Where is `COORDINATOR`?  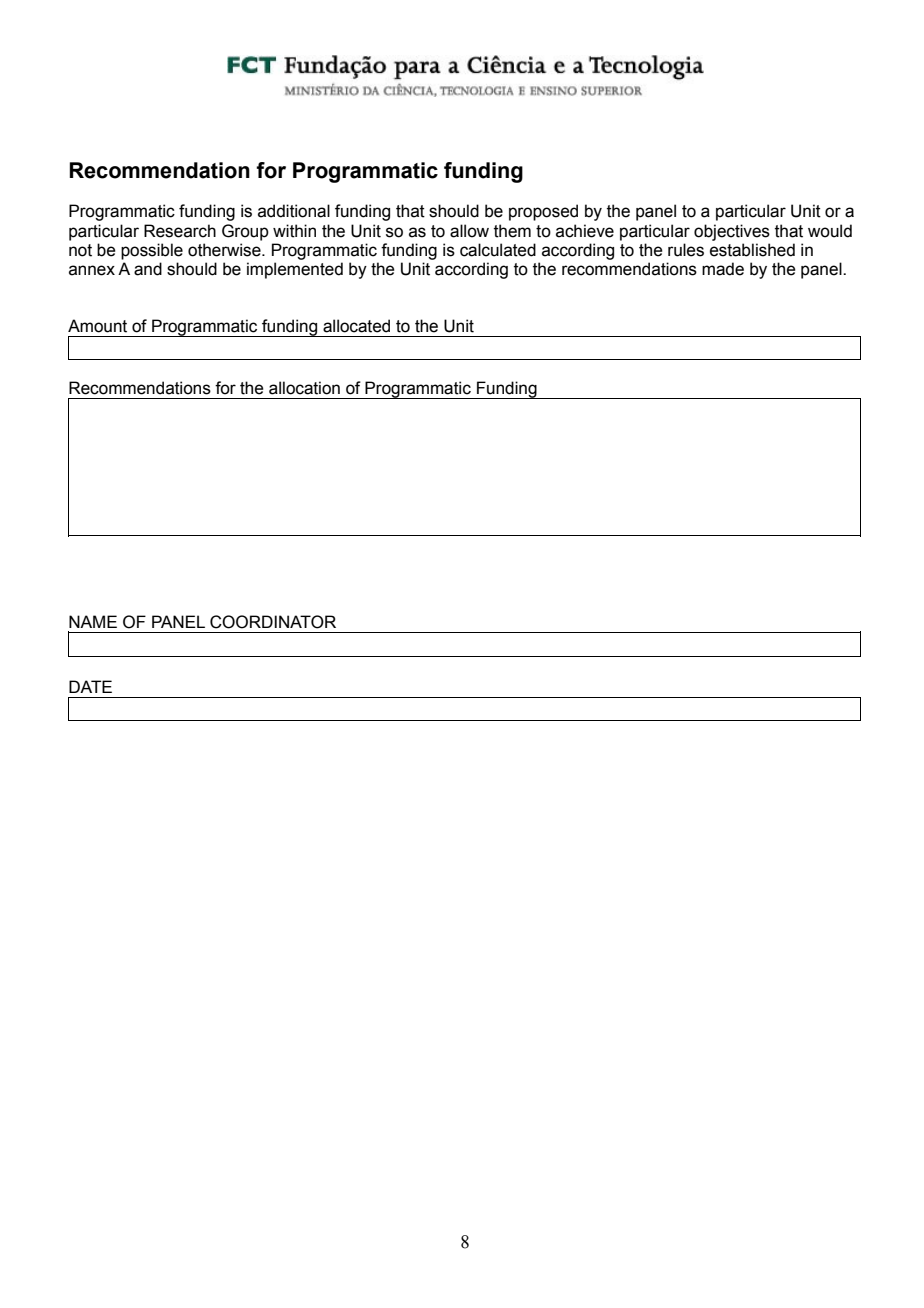 COORDINATOR is located at coordinates (273, 622).
